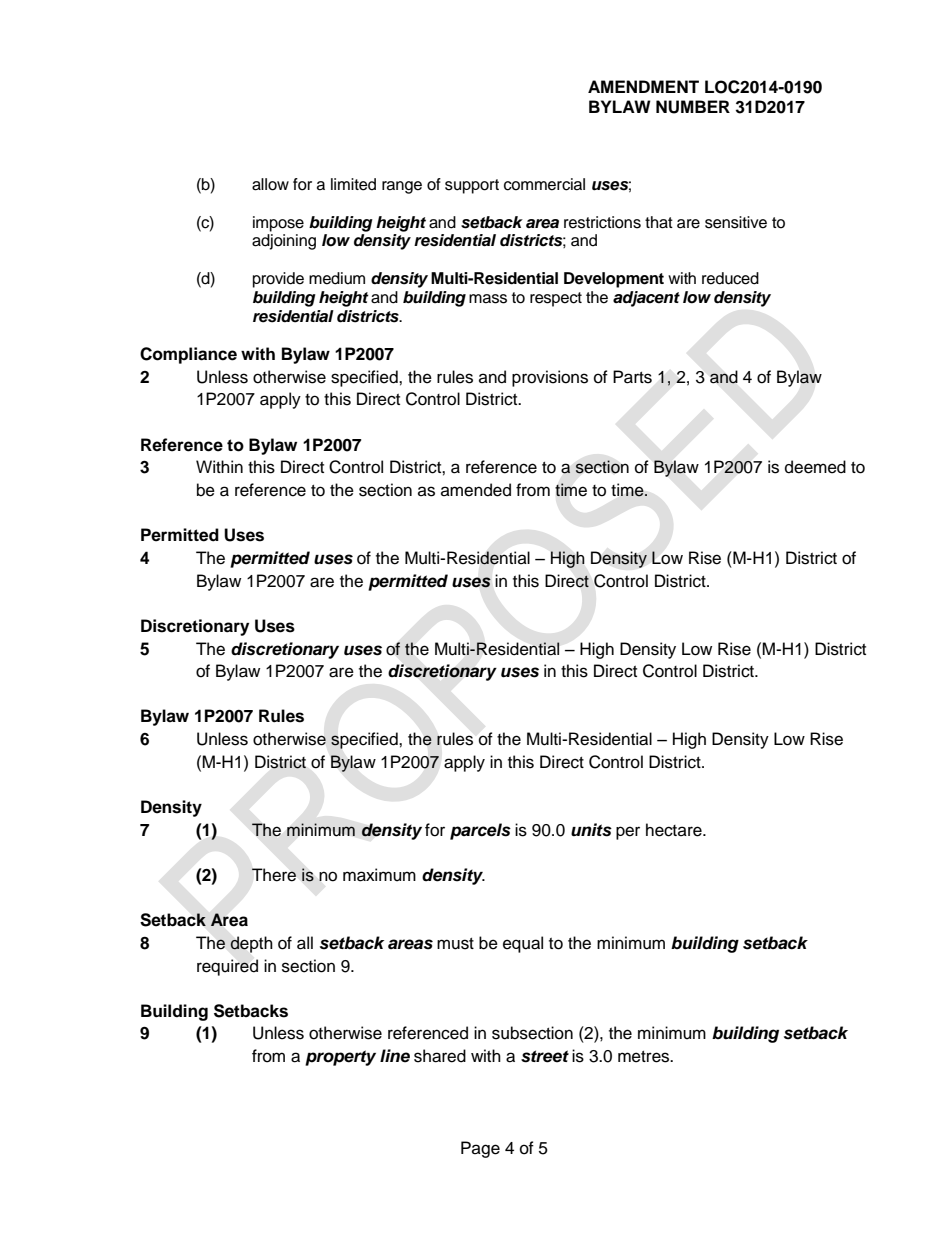  What do you see at coordinates (693, 107) in the page?
I see `NUMBER` at bounding box center [693, 107].
